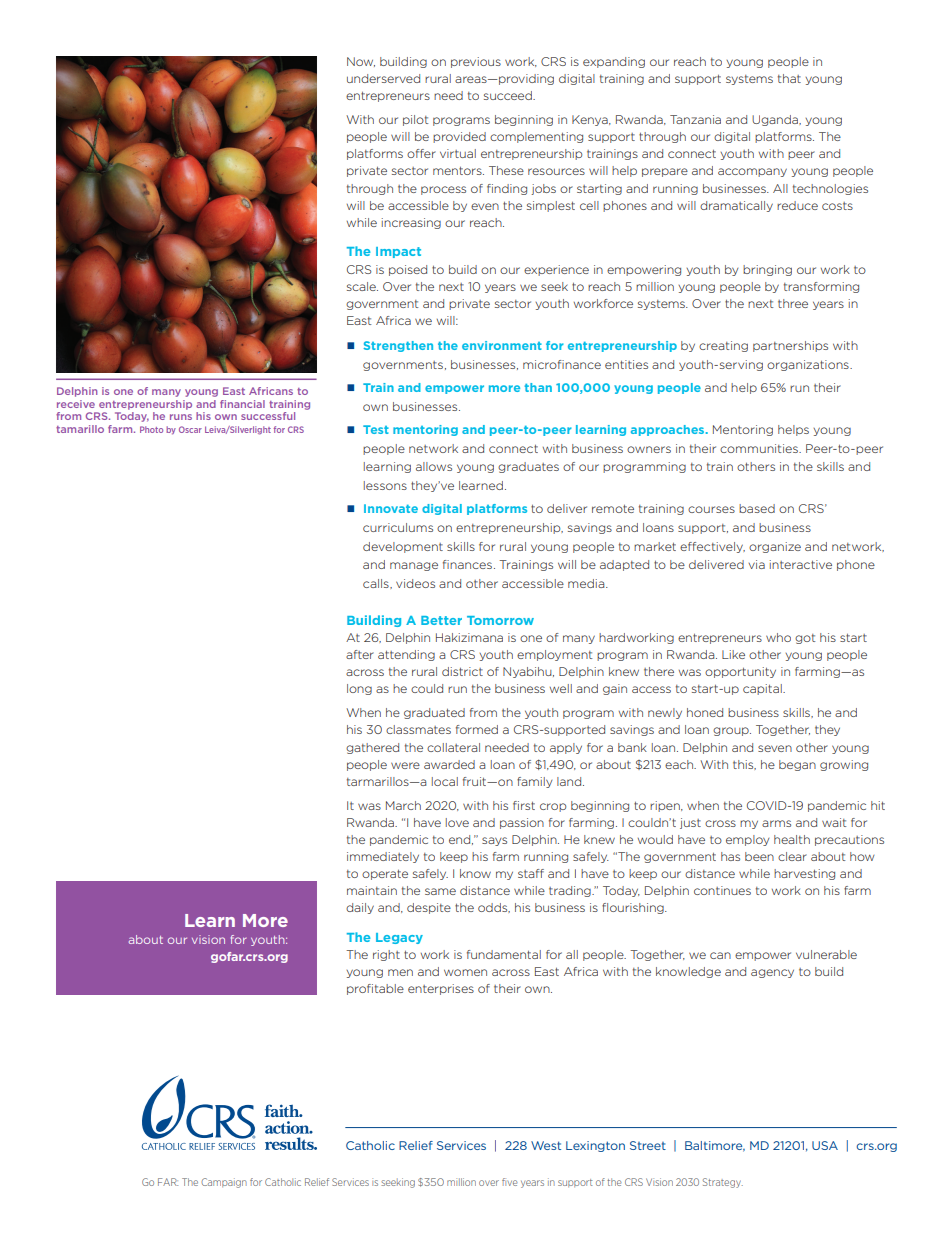  What do you see at coordinates (224, 1183) in the screenshot?
I see `Campaign` at bounding box center [224, 1183].
